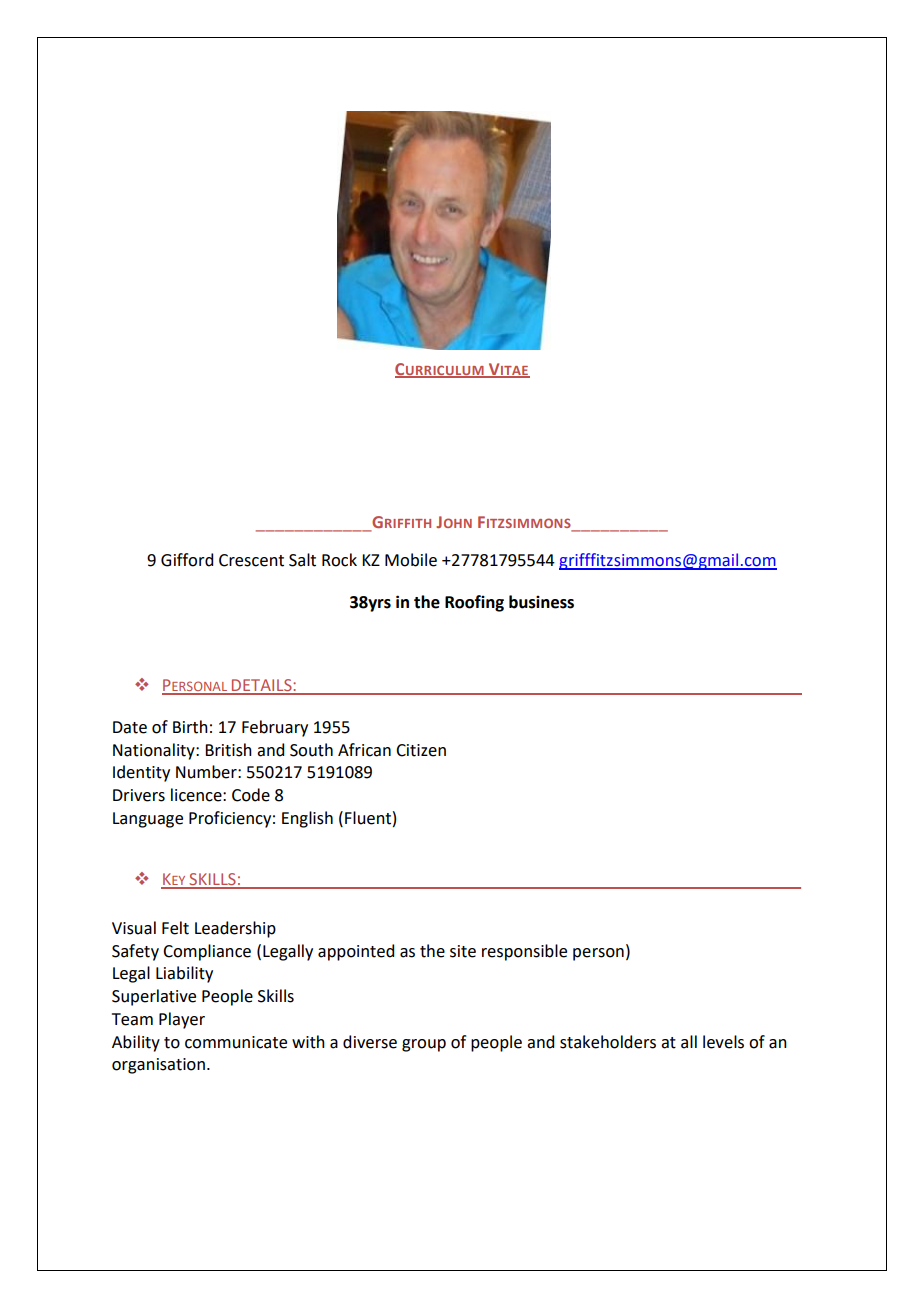 The height and width of the document is (1308, 924). What do you see at coordinates (148, 820) in the document?
I see `Language` at bounding box center [148, 820].
